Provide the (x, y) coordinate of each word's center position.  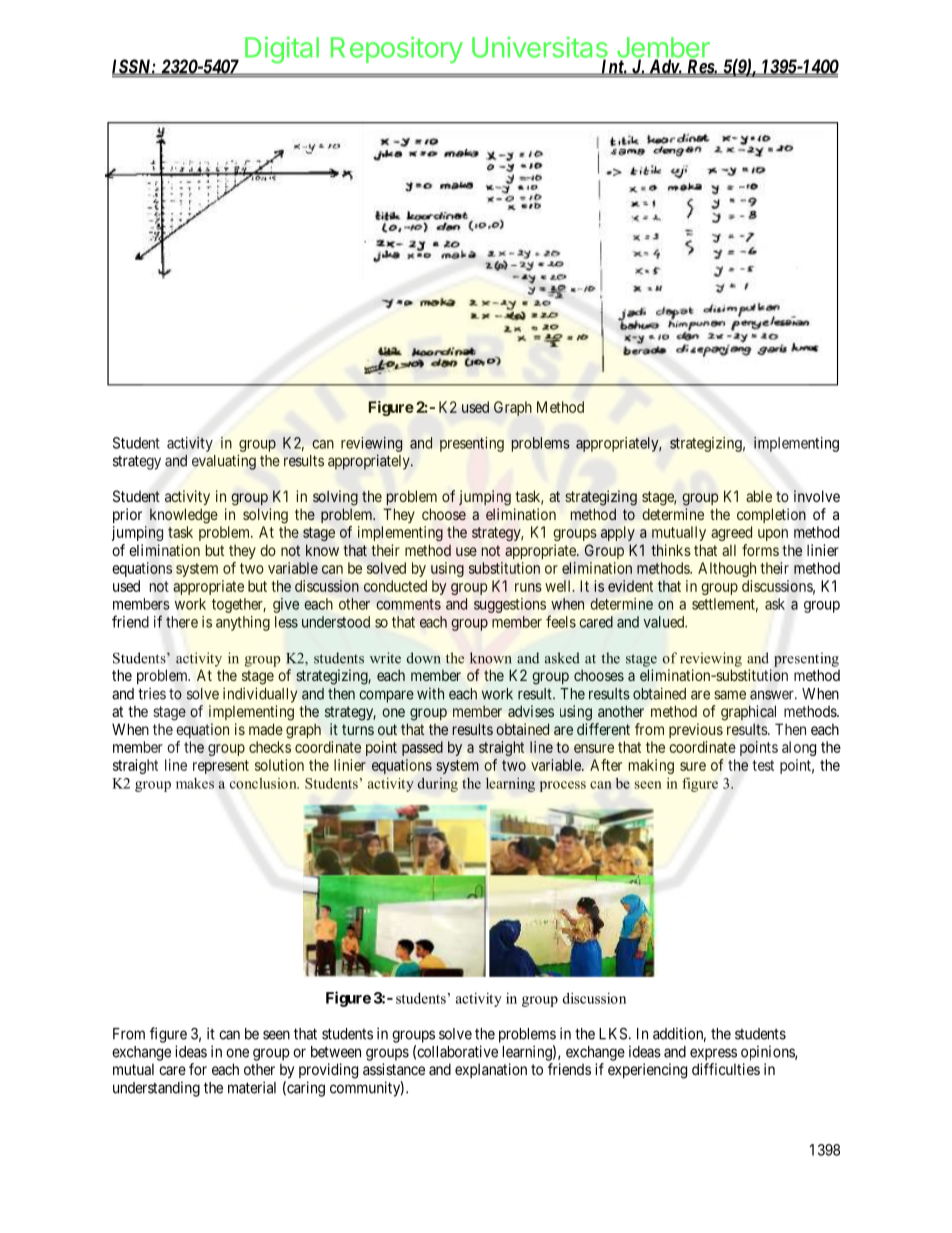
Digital (282, 50)
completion (771, 515)
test (763, 765)
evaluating (224, 462)
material (252, 1087)
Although (727, 569)
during (438, 784)
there (182, 622)
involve (817, 496)
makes (195, 783)
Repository (397, 49)
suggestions (510, 605)
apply (618, 533)
